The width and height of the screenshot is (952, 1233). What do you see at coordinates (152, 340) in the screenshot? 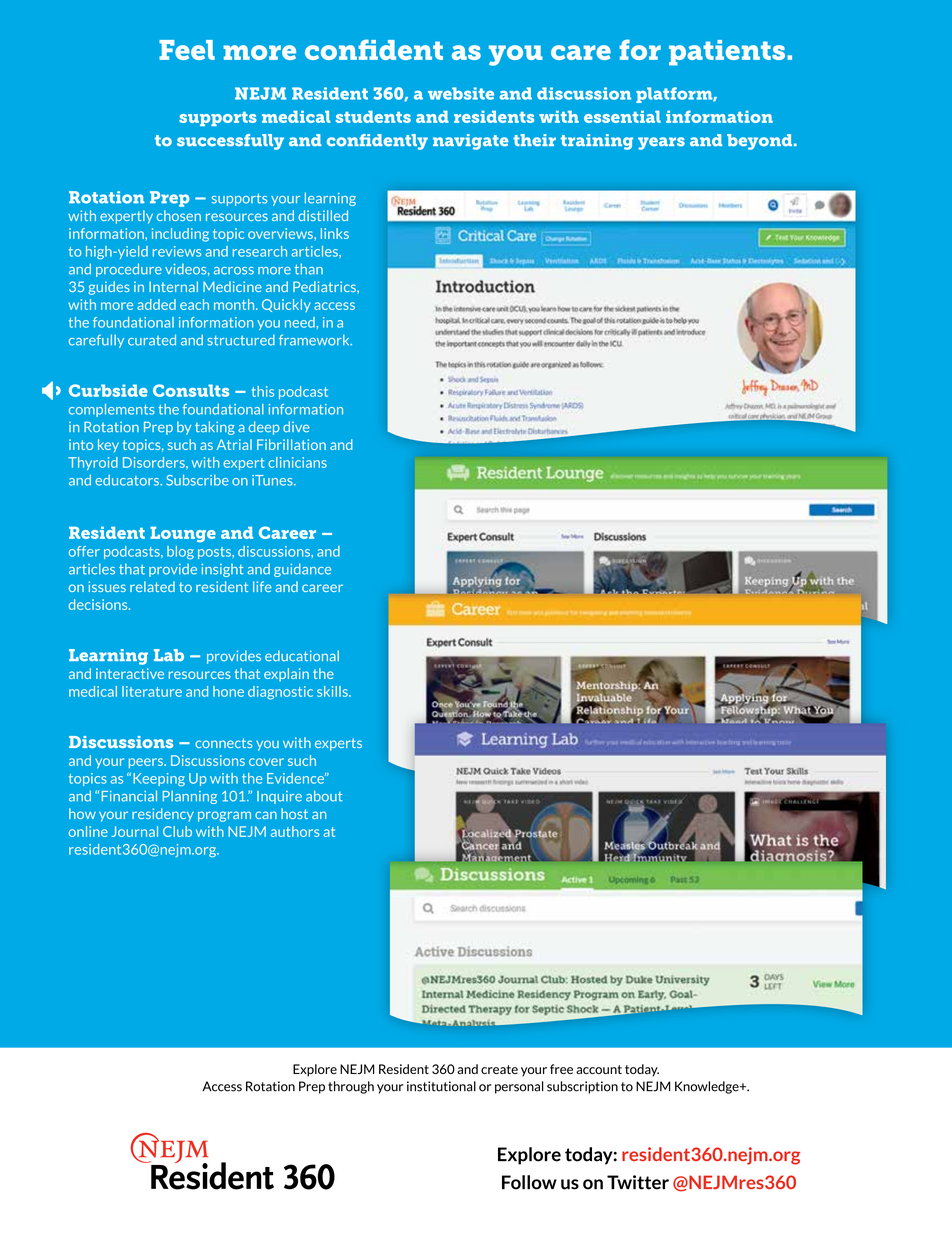
I see `curated` at bounding box center [152, 340].
